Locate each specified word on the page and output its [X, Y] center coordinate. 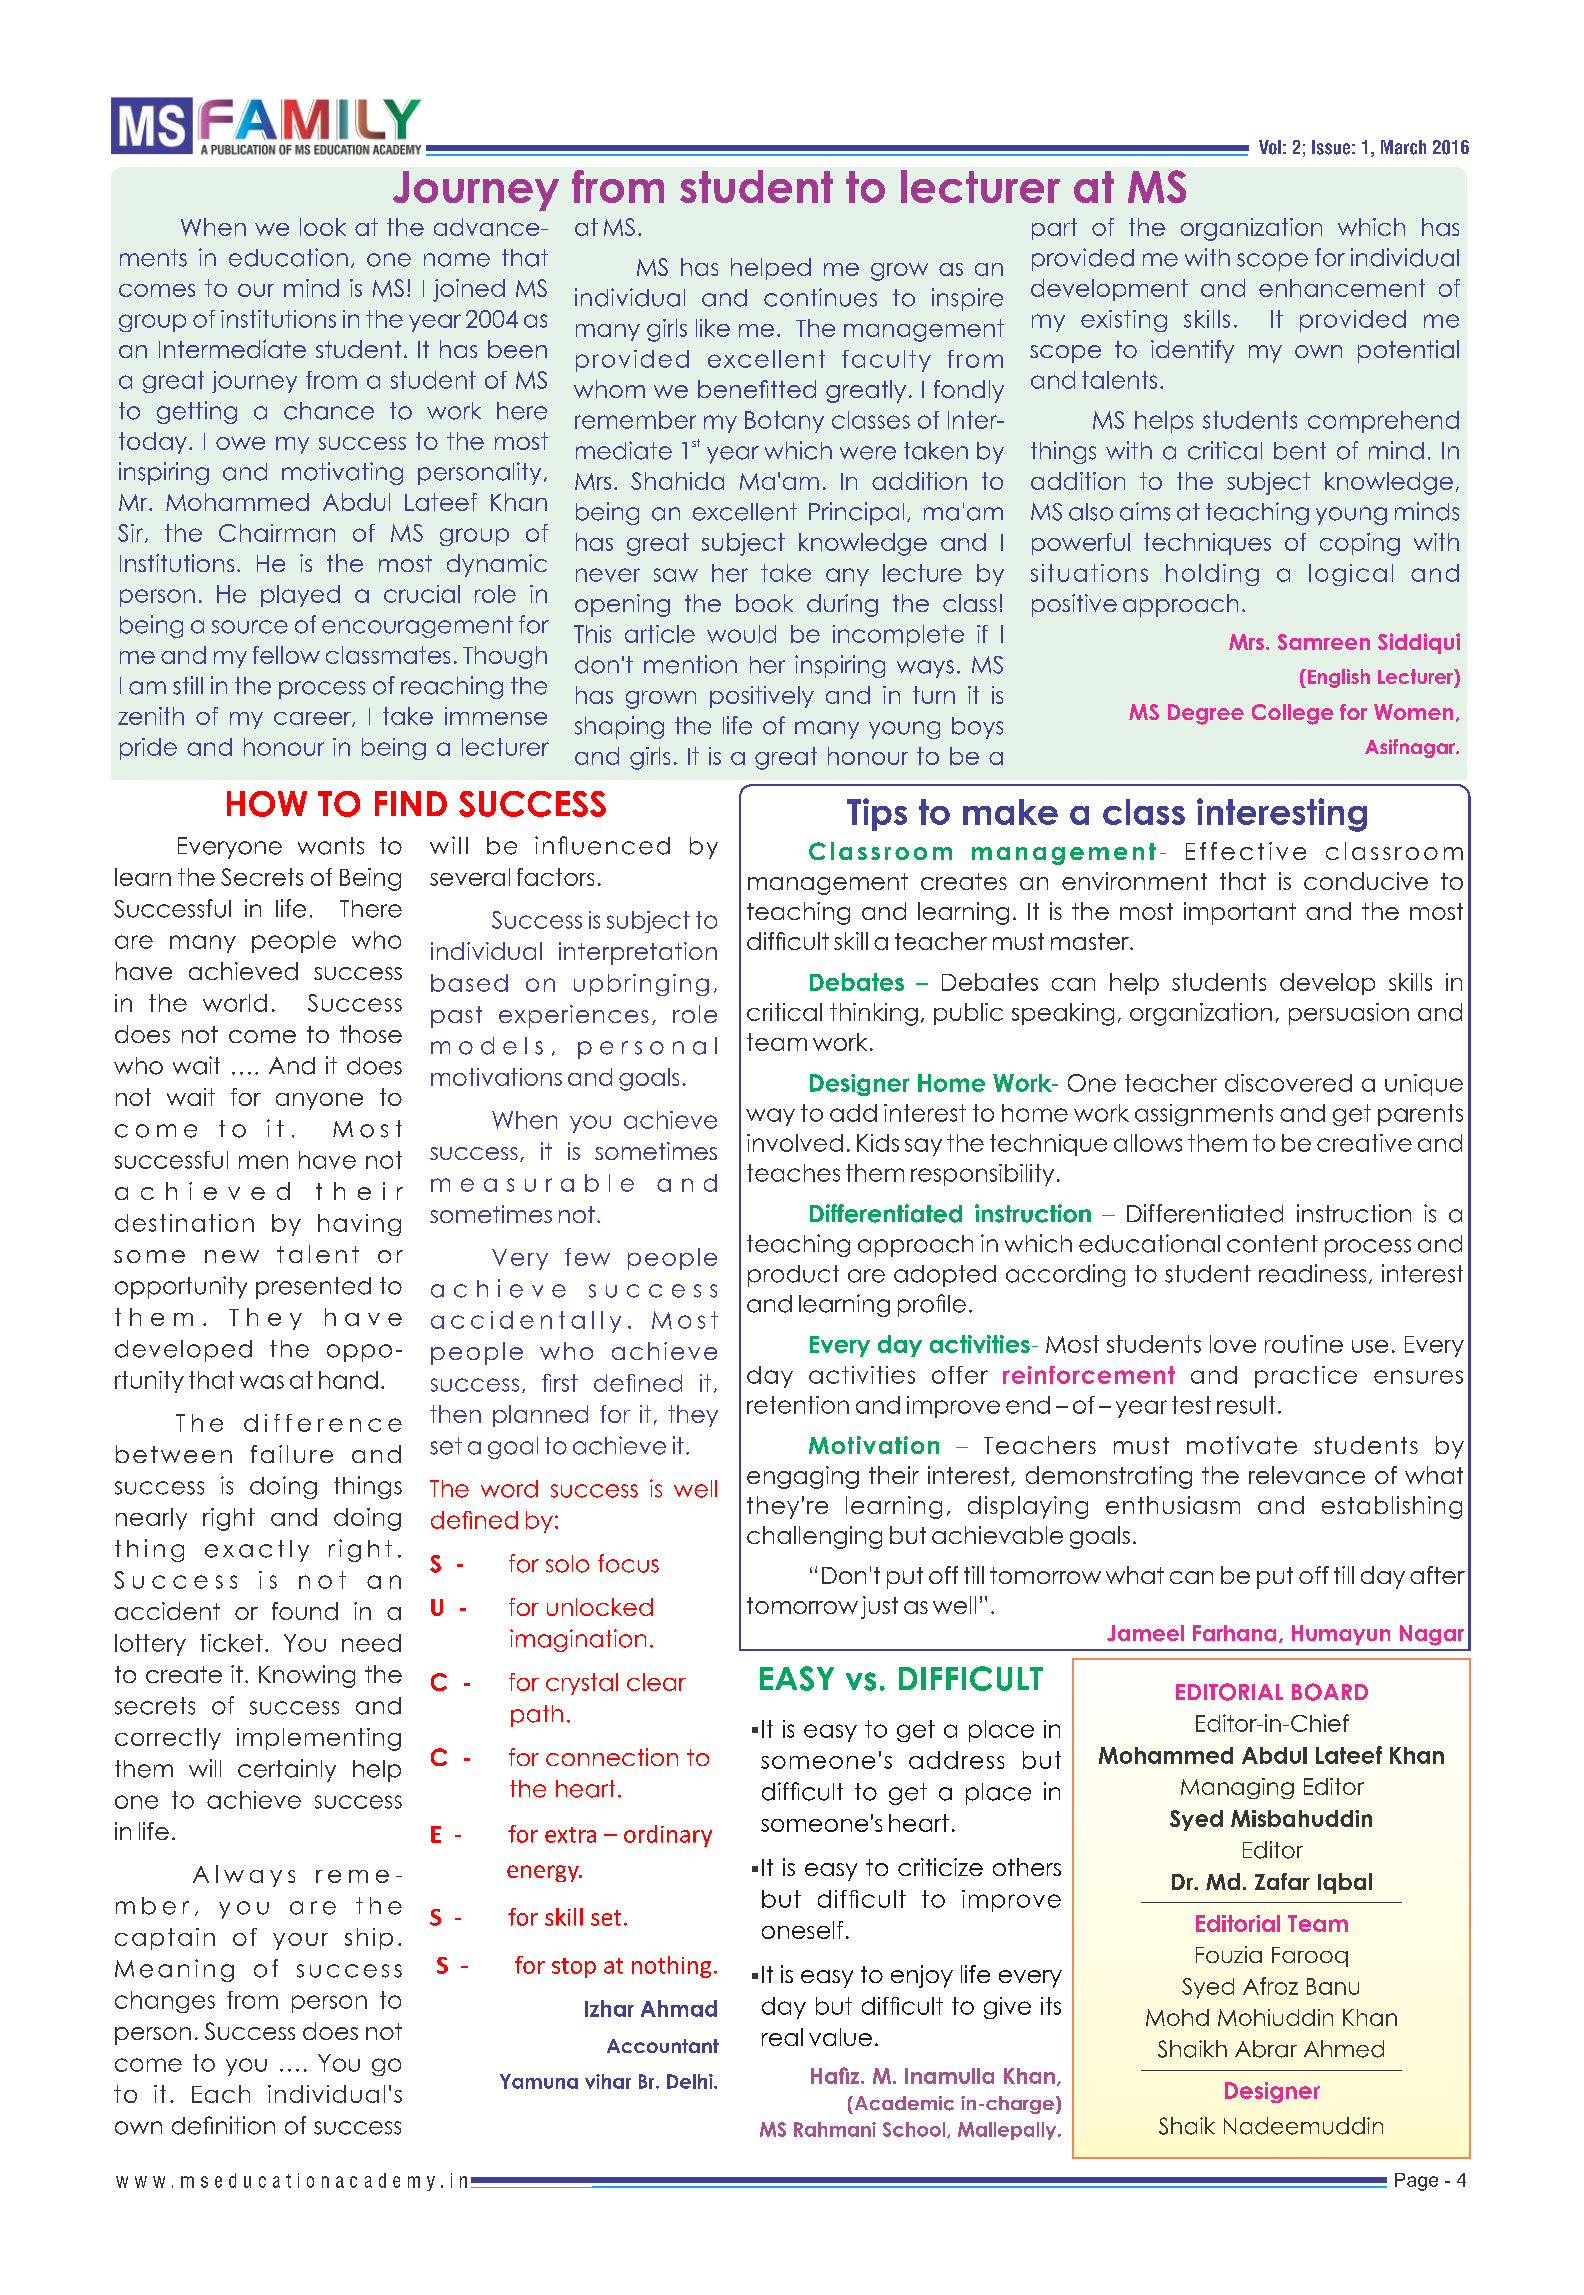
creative [1364, 1143]
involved [795, 1143]
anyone [319, 1101]
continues [820, 297]
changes [165, 2002]
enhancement [1342, 288]
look [323, 227]
